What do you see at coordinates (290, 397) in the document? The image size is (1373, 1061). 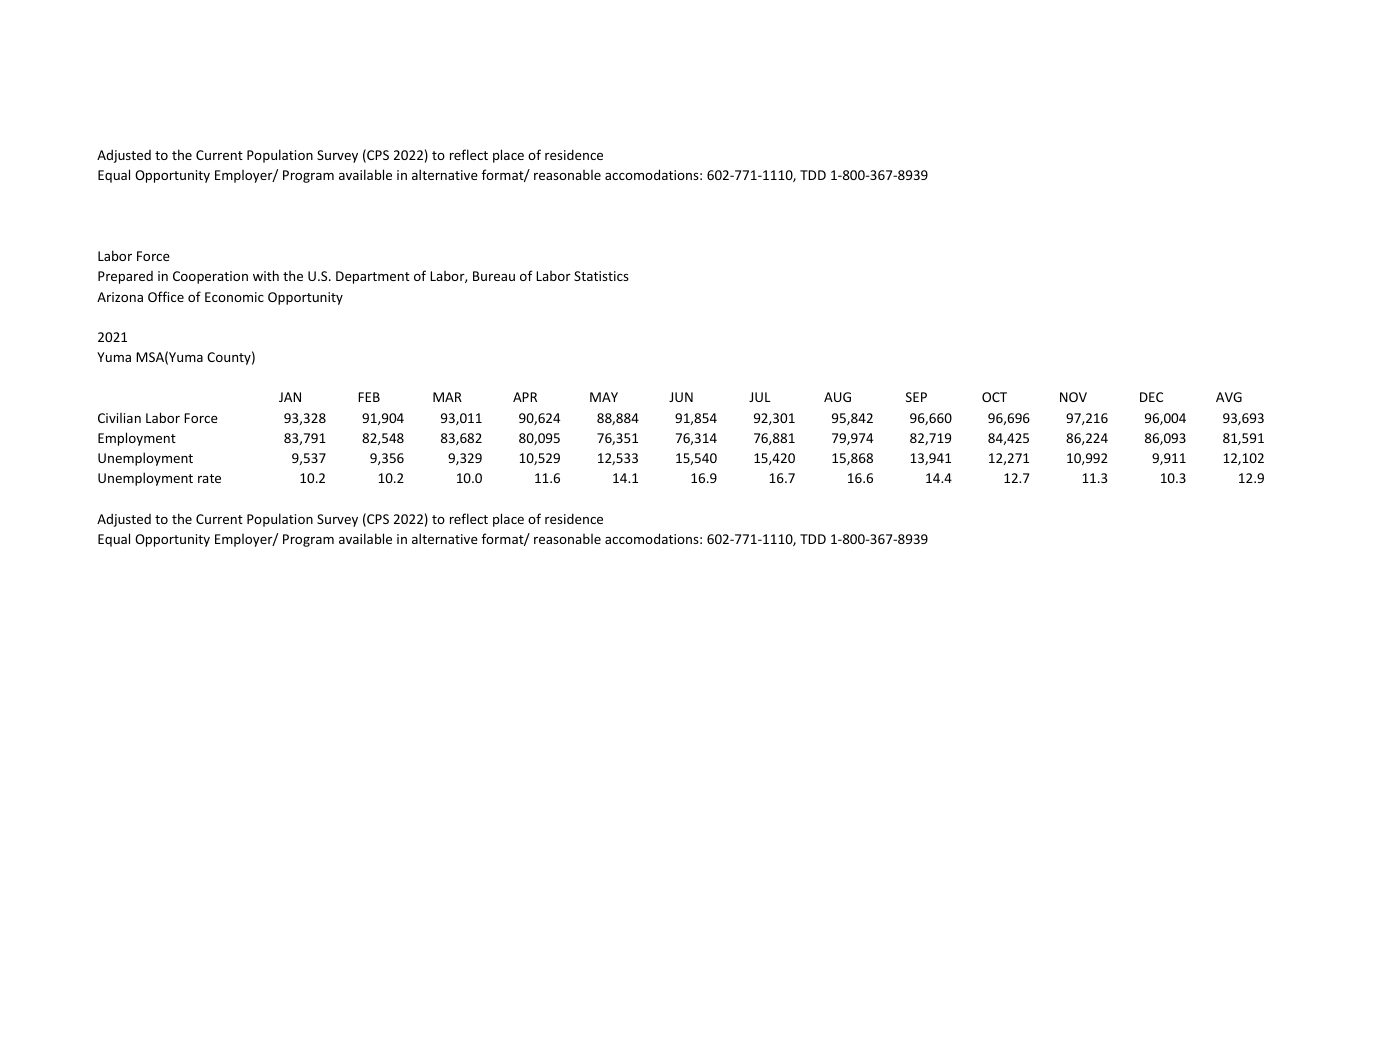 I see `JAN` at bounding box center [290, 397].
